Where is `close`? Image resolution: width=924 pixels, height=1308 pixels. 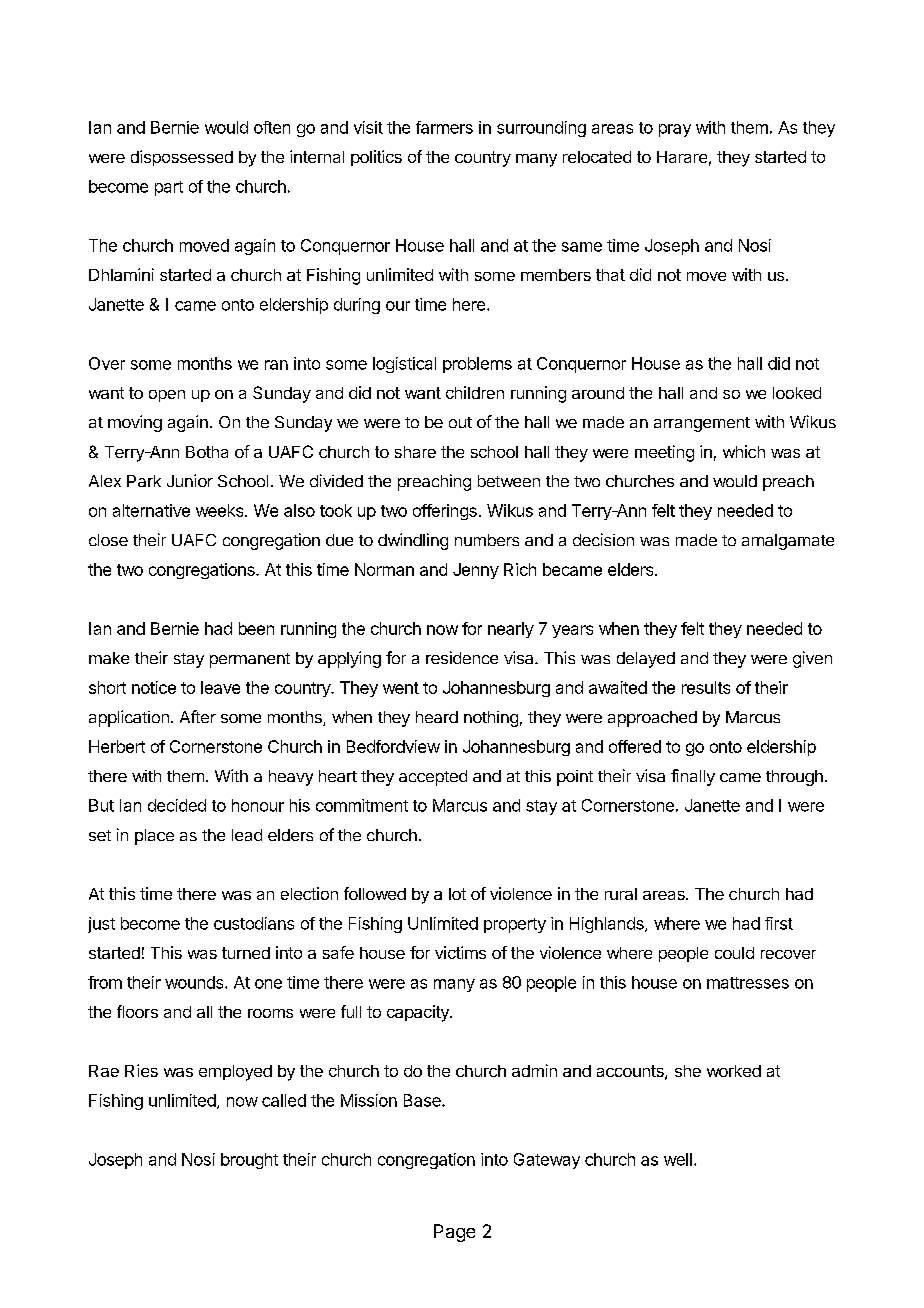 close is located at coordinates (108, 540).
